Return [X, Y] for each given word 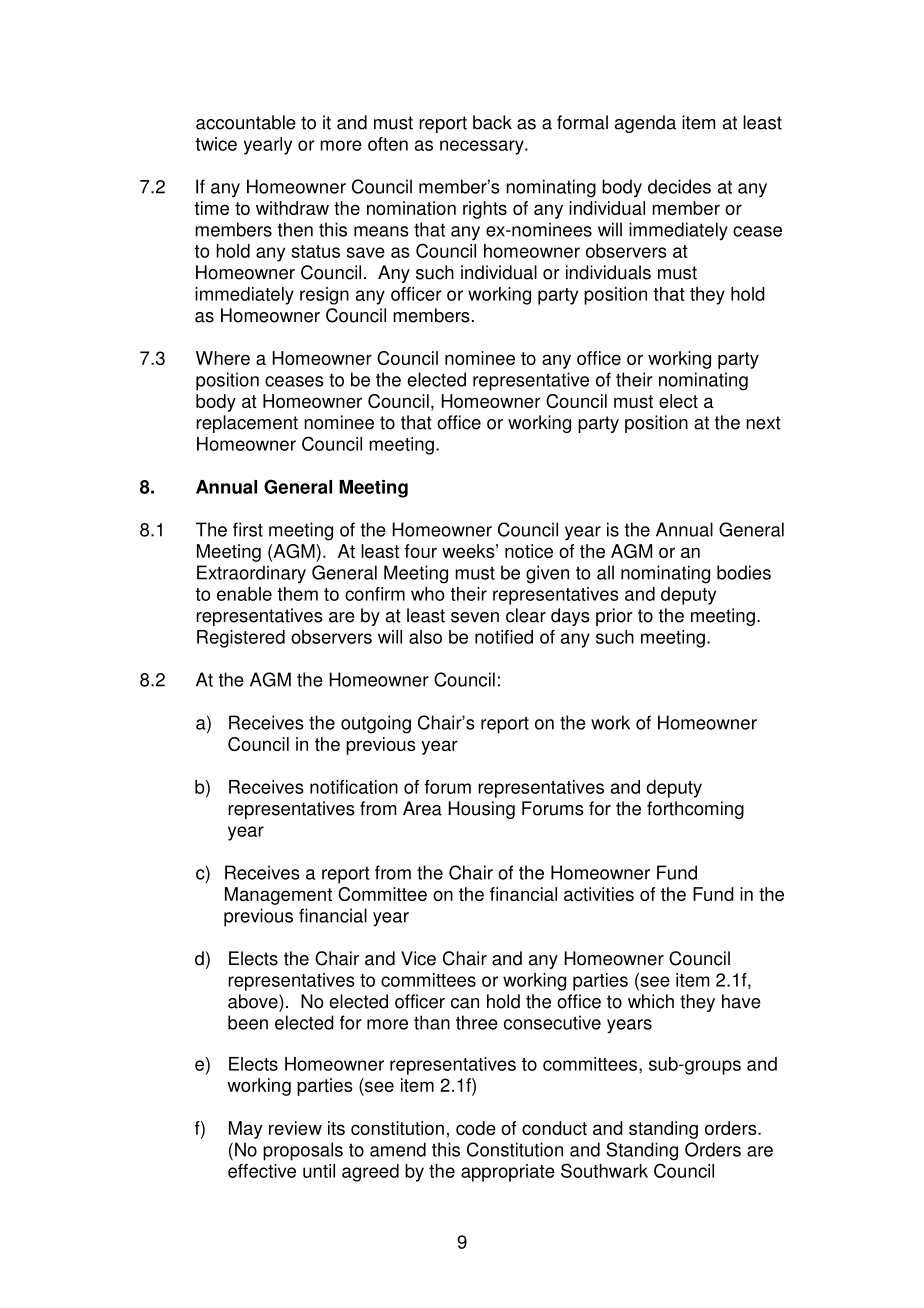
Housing [481, 810]
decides [679, 186]
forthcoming [695, 810]
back [492, 122]
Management [278, 896]
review [295, 1128]
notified [504, 637]
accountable [246, 122]
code [476, 1128]
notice [529, 551]
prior [614, 617]
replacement [247, 424]
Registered [241, 639]
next [763, 423]
